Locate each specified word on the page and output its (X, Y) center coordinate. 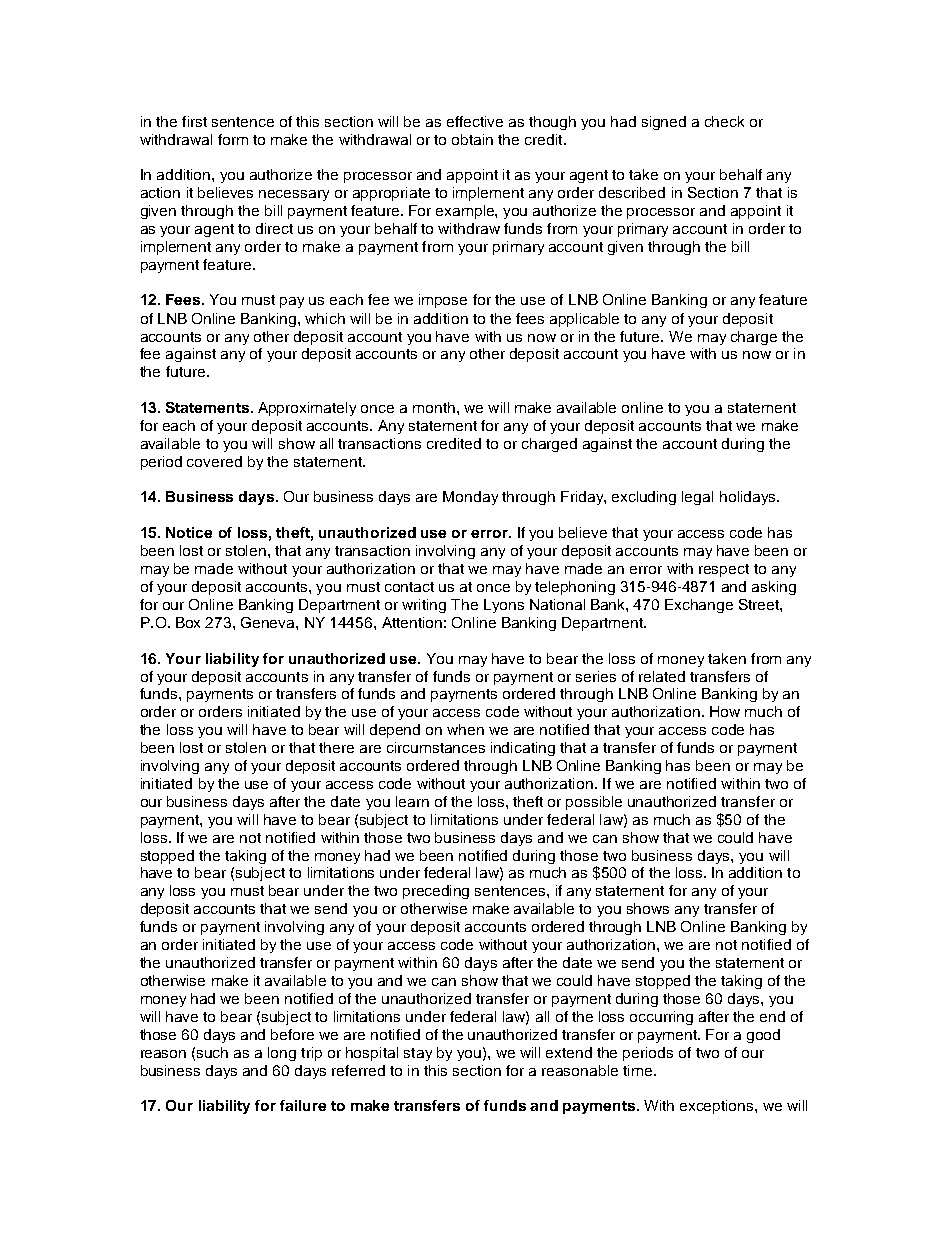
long (282, 1054)
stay (418, 1054)
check (724, 121)
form (233, 139)
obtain (472, 139)
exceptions (718, 1107)
